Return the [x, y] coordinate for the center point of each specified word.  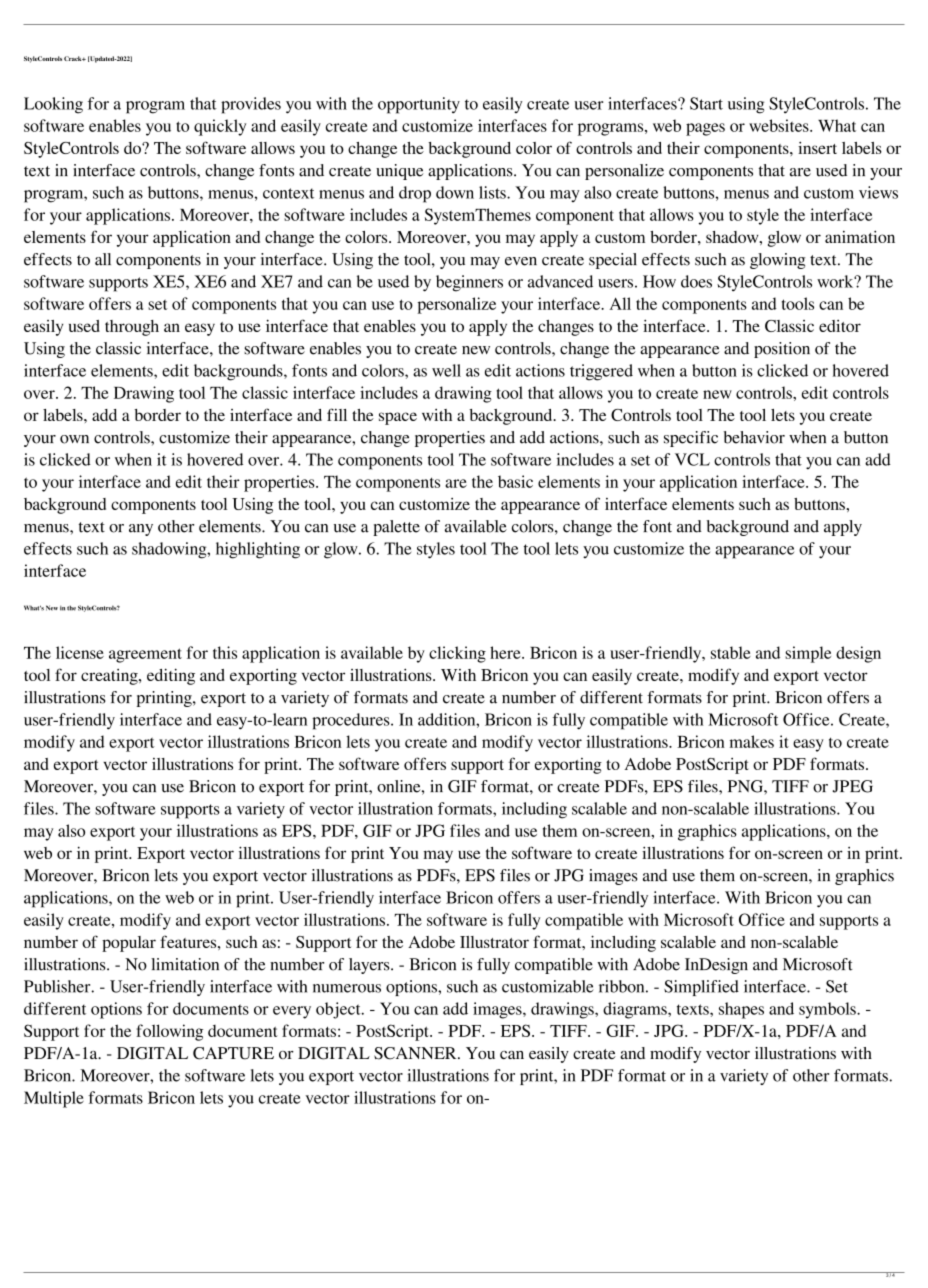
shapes [741, 1010]
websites [780, 125]
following [169, 1032]
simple [808, 654]
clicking [457, 654]
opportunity [419, 105]
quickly [220, 127]
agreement [145, 655]
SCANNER [416, 1053]
